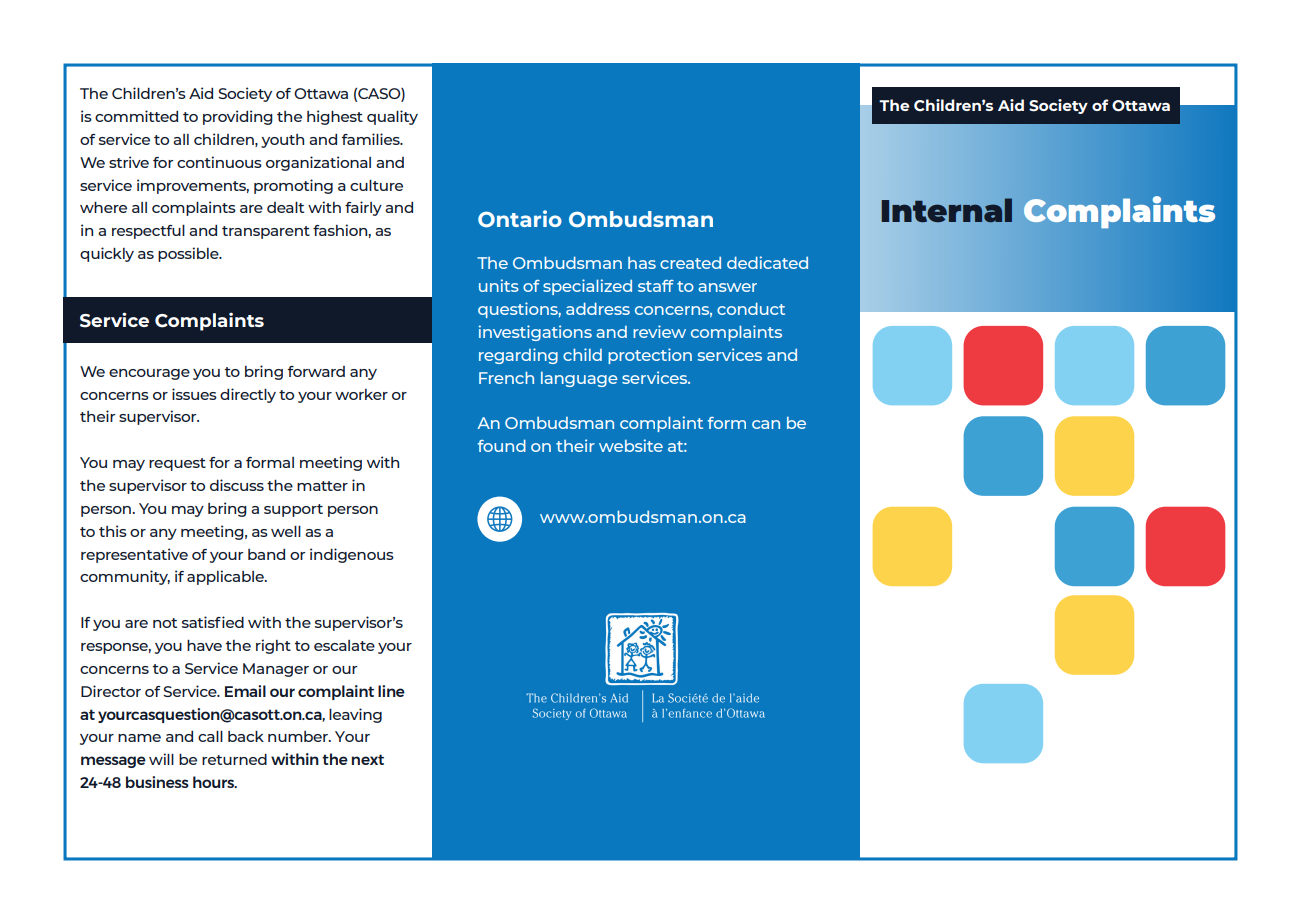  Describe the element at coordinates (766, 424) in the screenshot. I see `can` at that location.
